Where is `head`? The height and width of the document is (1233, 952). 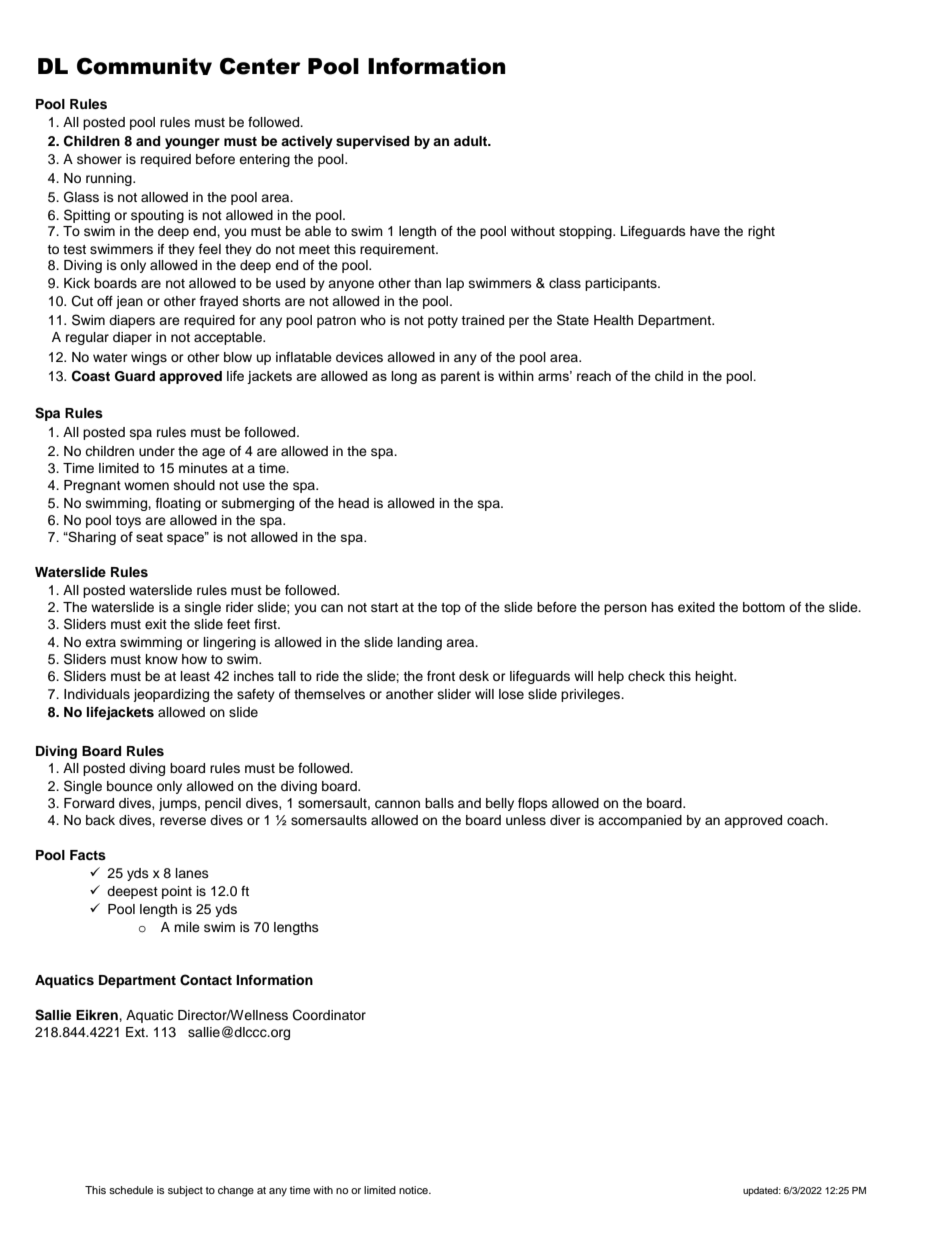
head is located at coordinates (353, 503).
